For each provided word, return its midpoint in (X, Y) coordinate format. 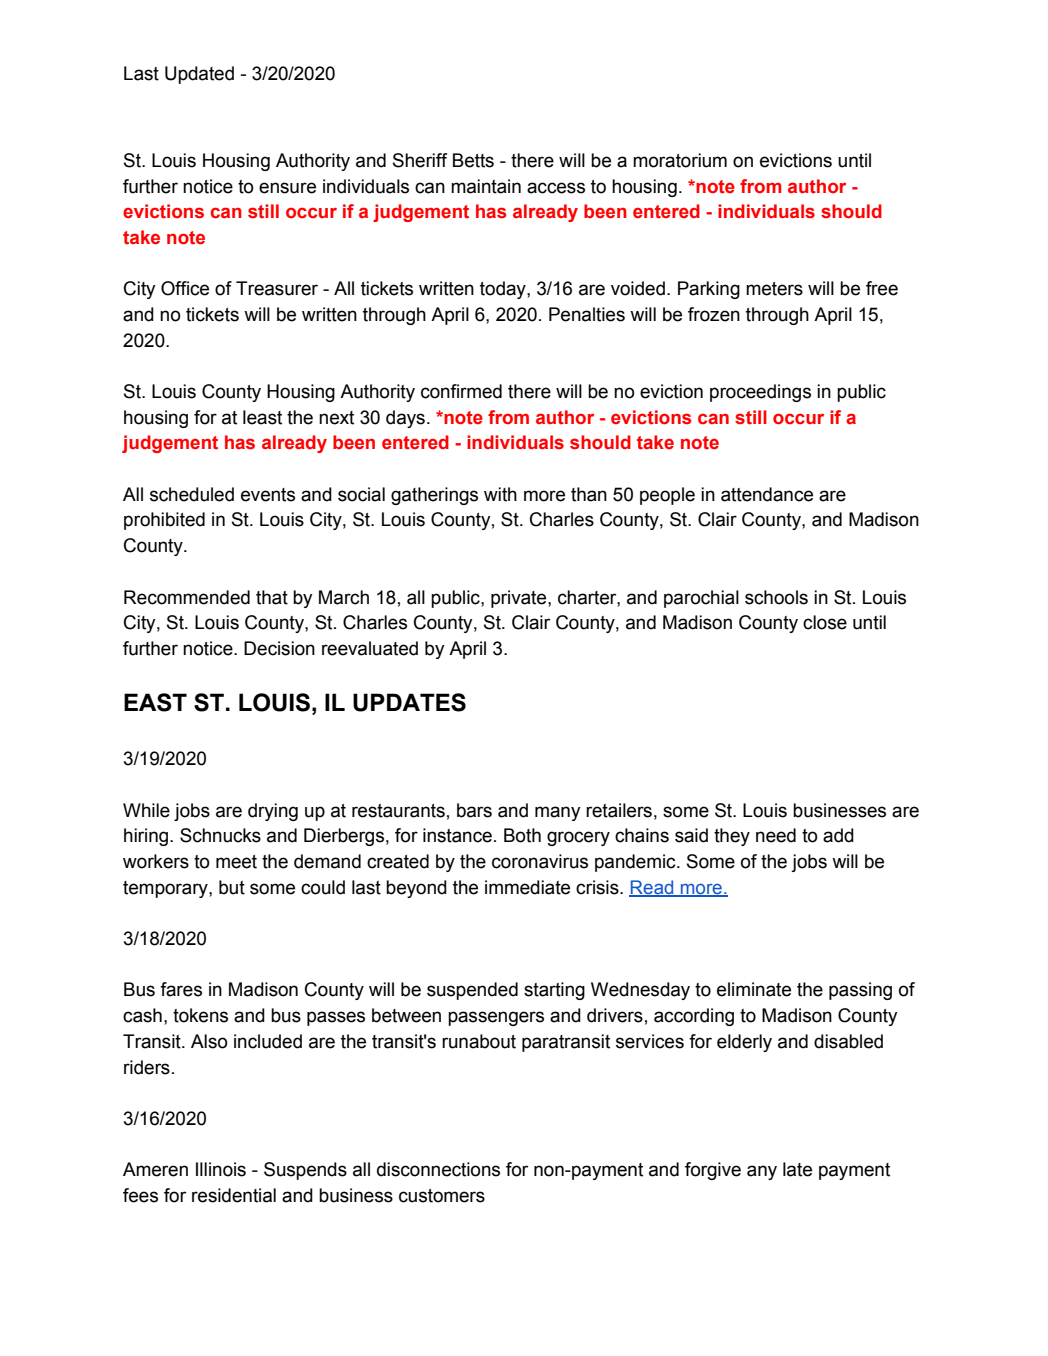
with (500, 494)
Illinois (221, 1169)
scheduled (192, 494)
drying (273, 812)
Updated (199, 75)
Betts (473, 160)
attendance (767, 494)
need (776, 835)
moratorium (680, 160)
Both (522, 835)
